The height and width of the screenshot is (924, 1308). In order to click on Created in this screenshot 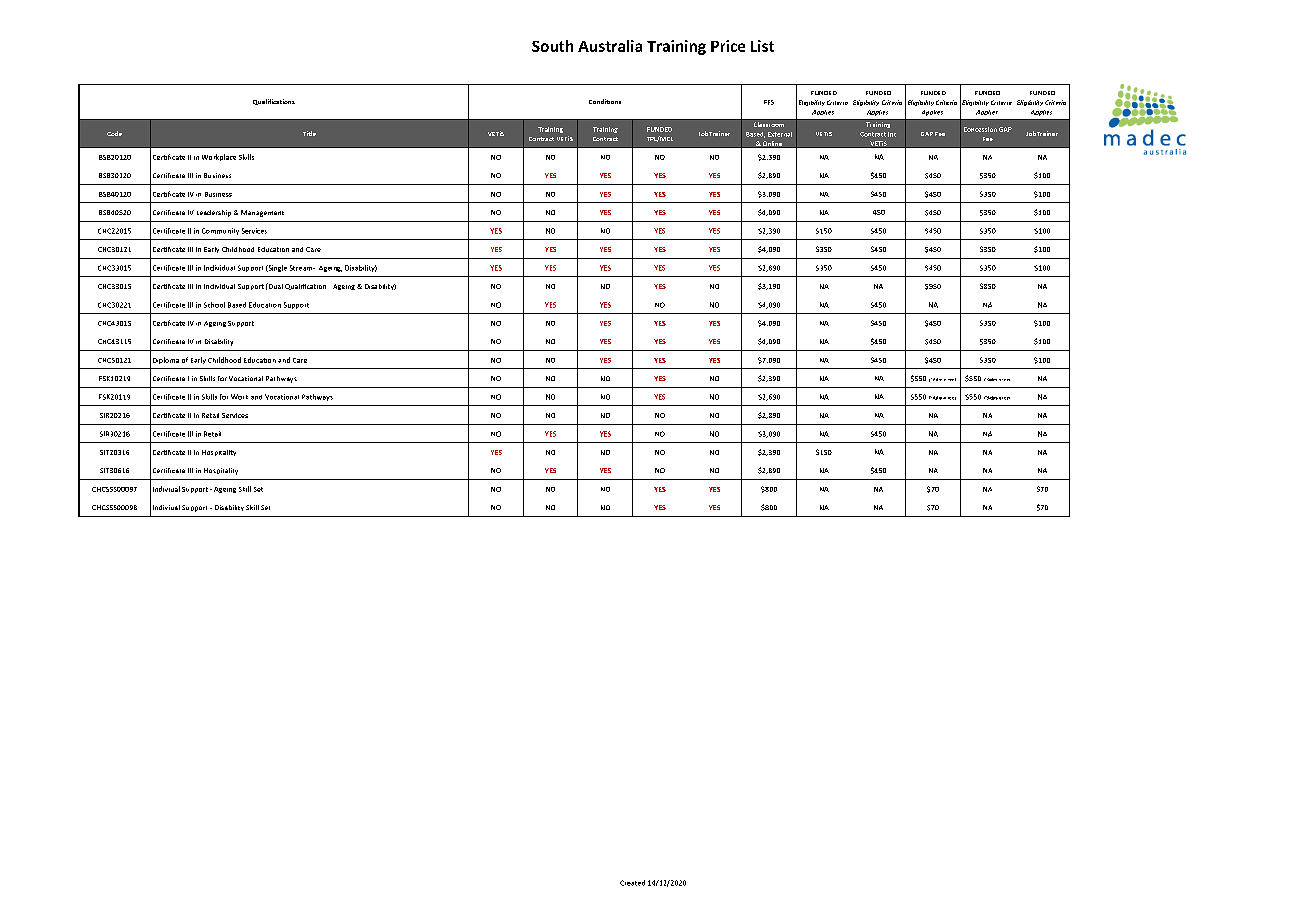, I will do `click(632, 883)`.
